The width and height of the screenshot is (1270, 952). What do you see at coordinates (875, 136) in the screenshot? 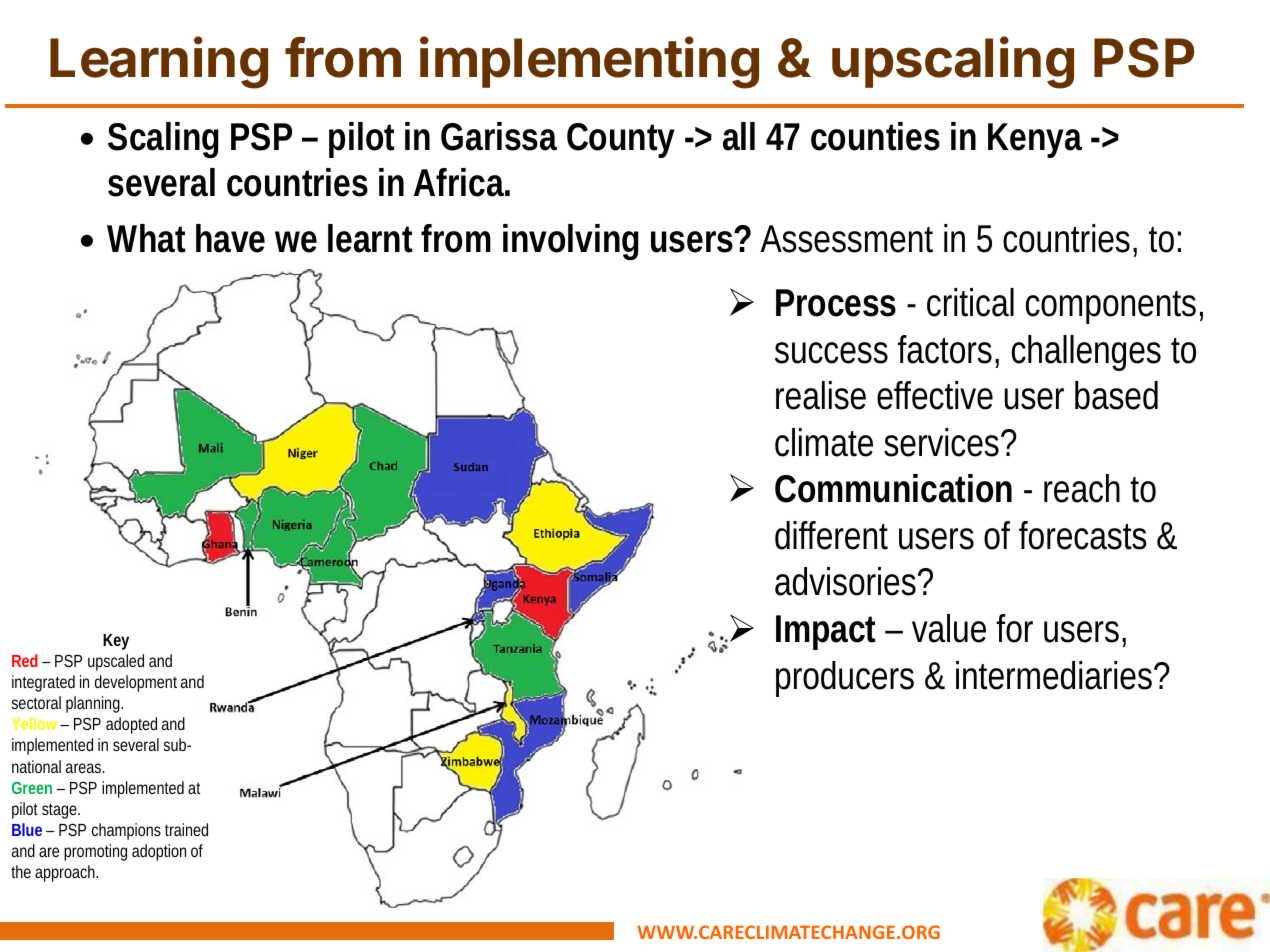
I see `counties` at bounding box center [875, 136].
